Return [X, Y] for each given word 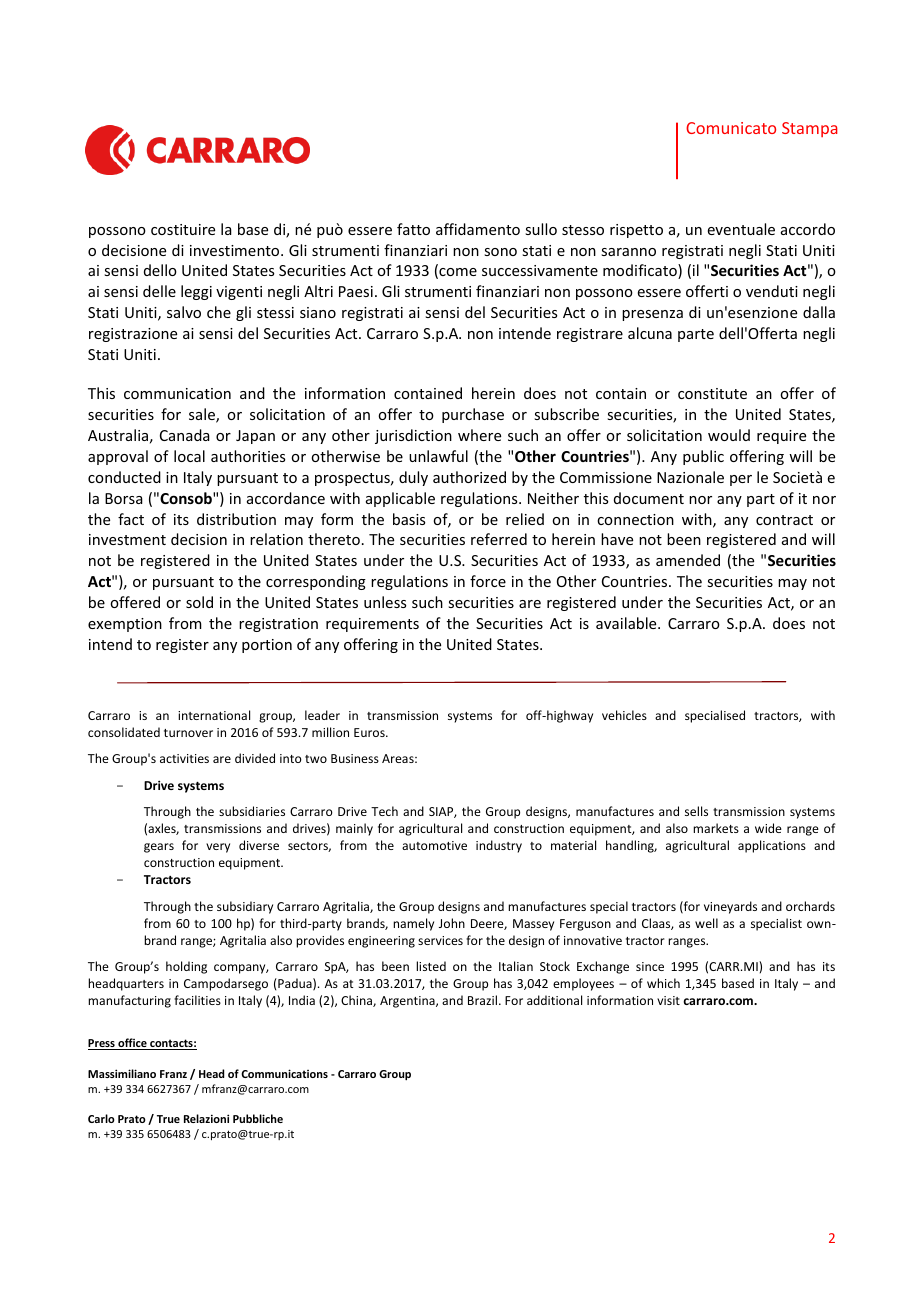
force [488, 581]
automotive [434, 845]
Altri [318, 291]
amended [688, 560]
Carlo [101, 1118]
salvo [184, 312]
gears [159, 848]
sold [199, 602]
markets [716, 828]
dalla [819, 312]
